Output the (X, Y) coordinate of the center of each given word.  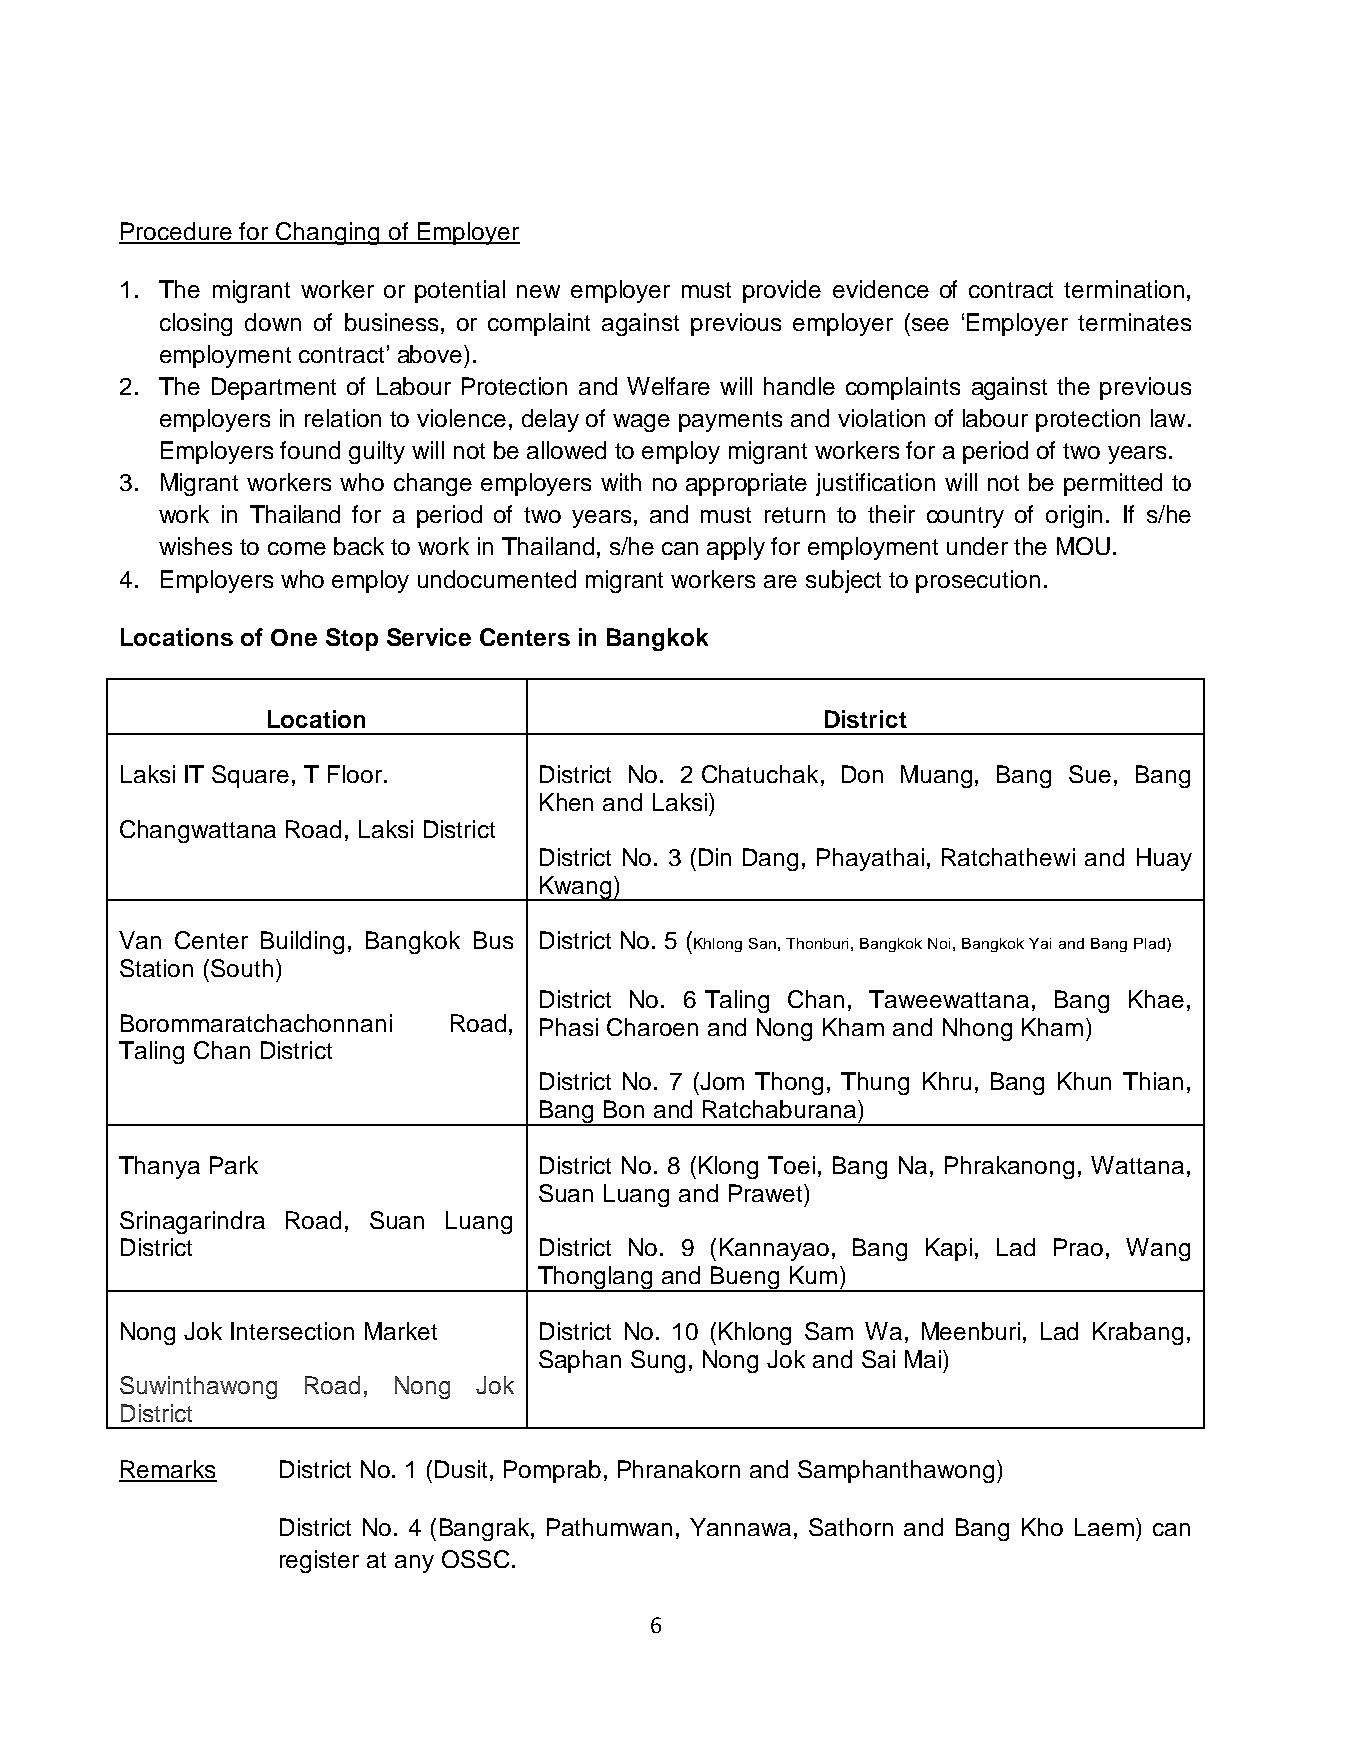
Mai (923, 1359)
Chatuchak (760, 774)
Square (250, 776)
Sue (1090, 774)
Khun (1084, 1081)
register (319, 1561)
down (273, 322)
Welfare (668, 386)
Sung (658, 1361)
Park (234, 1165)
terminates (1134, 322)
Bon (624, 1109)
